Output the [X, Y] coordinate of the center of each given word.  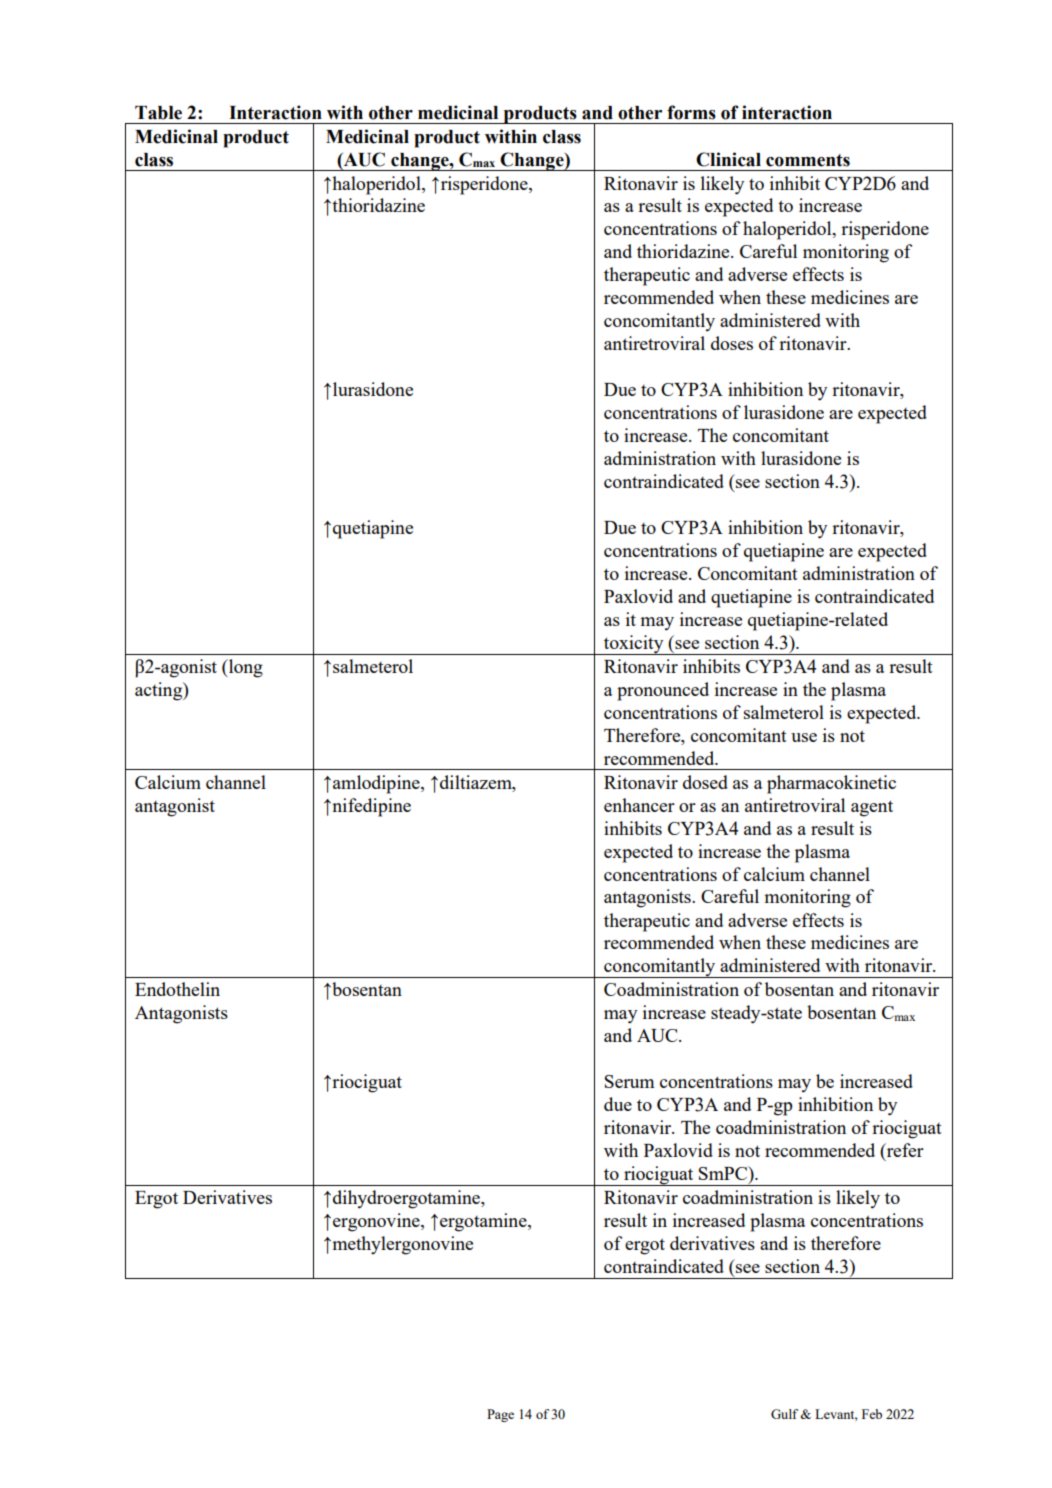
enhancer [639, 805]
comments [808, 160]
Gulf [784, 1414]
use [804, 737]
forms [691, 112]
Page [500, 1415]
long [244, 668]
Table [158, 113]
